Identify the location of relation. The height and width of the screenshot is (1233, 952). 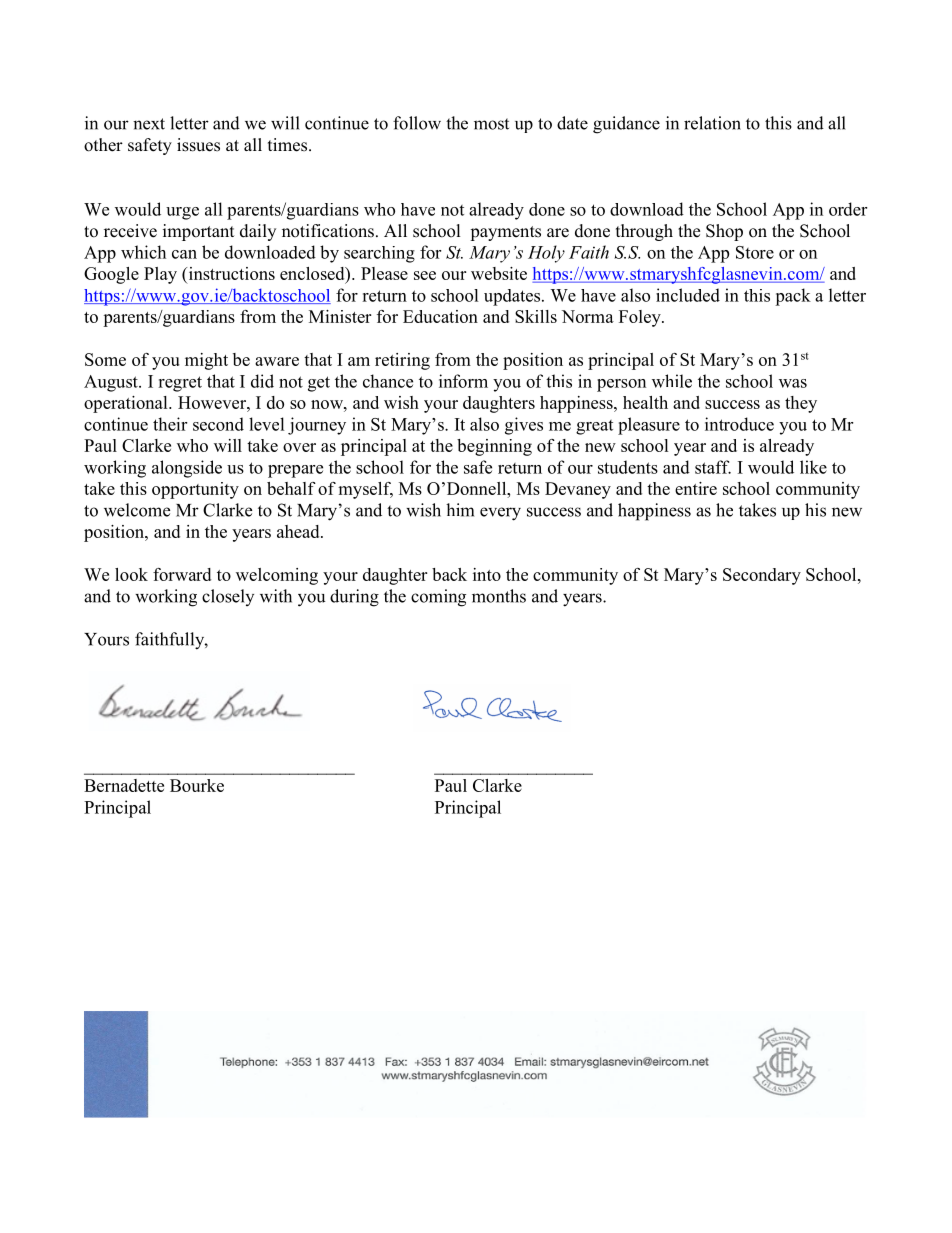
(712, 123).
